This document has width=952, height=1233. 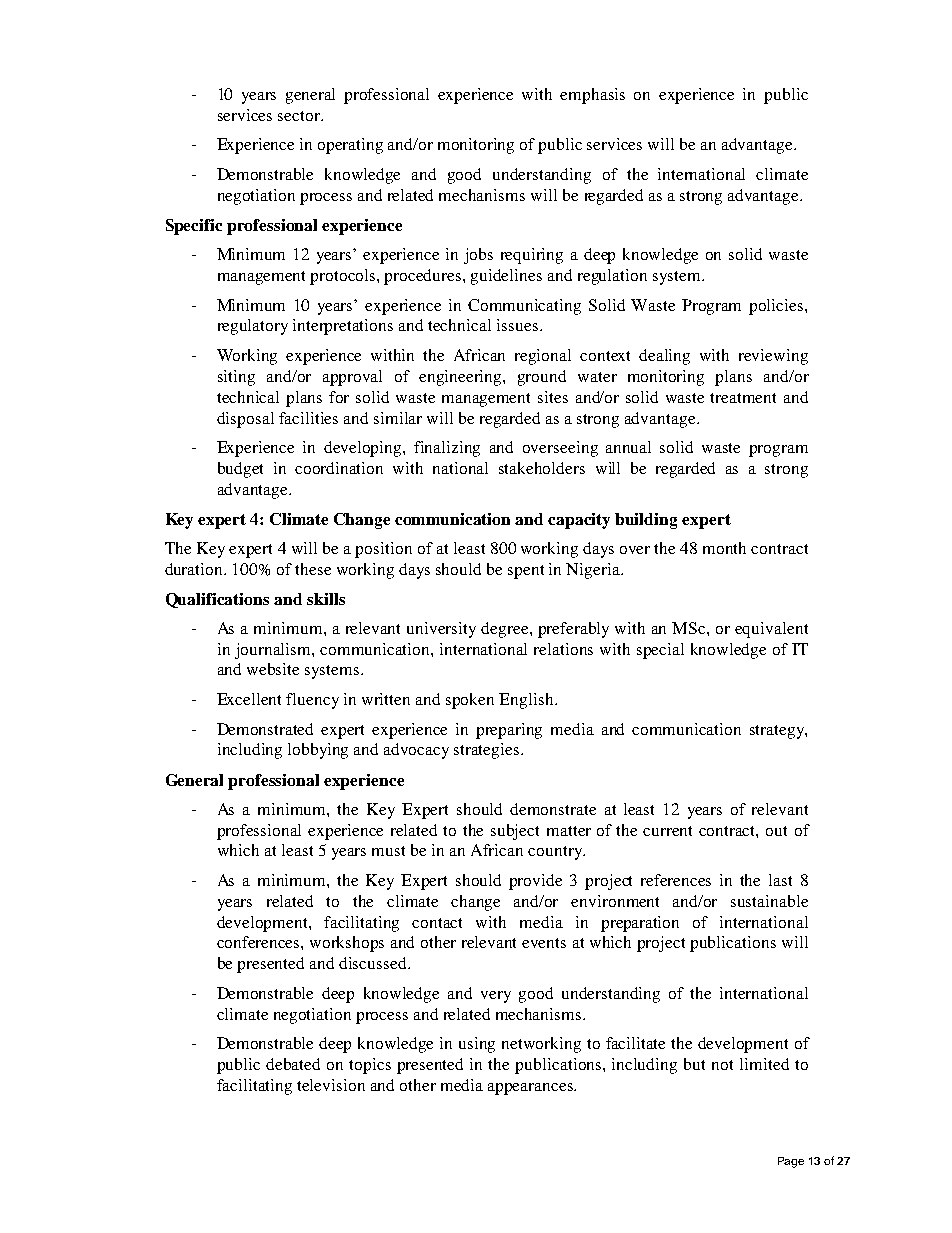 What do you see at coordinates (300, 116) in the document?
I see `sector` at bounding box center [300, 116].
